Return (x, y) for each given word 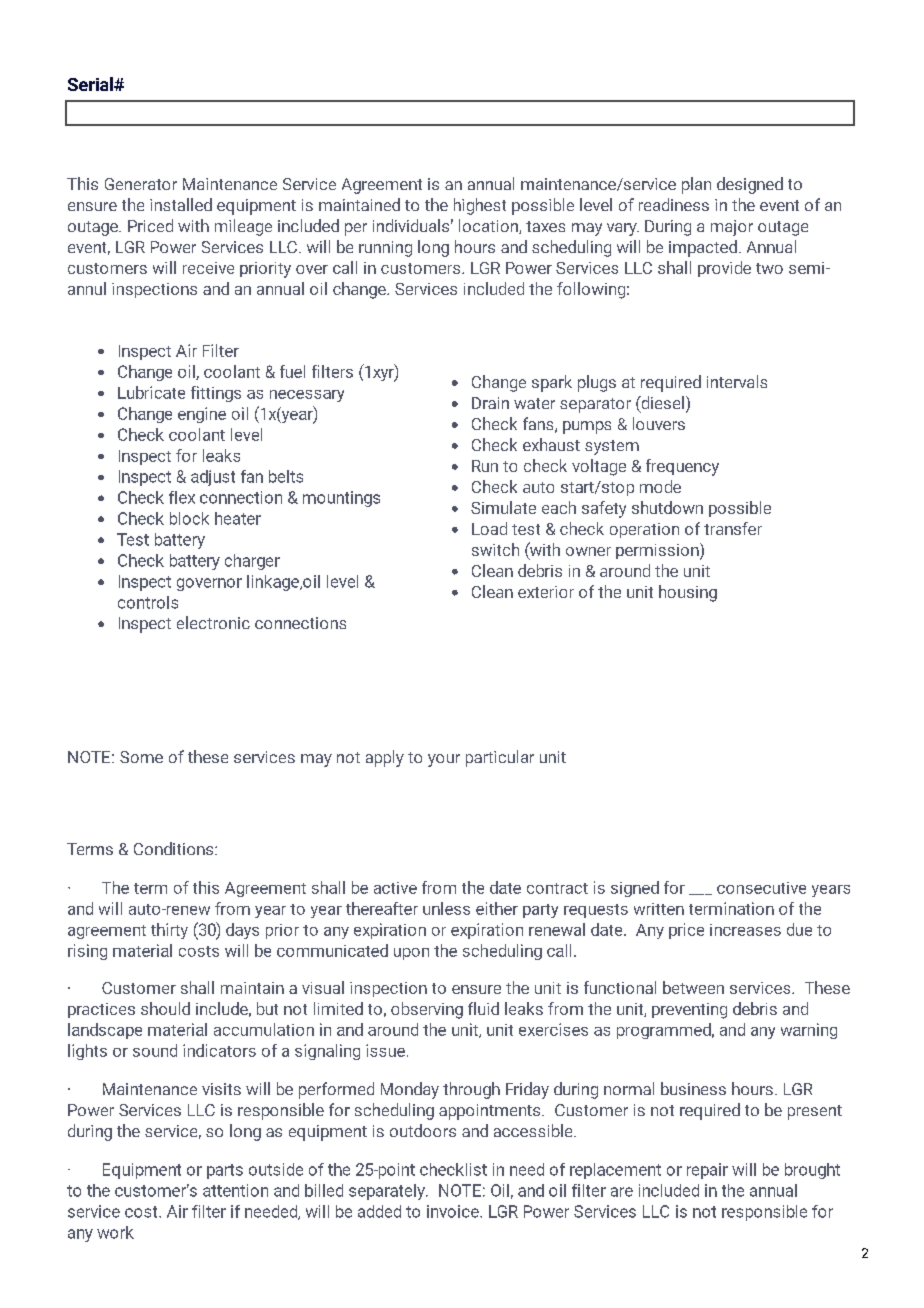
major (732, 228)
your (444, 760)
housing (688, 593)
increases (745, 930)
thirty (169, 931)
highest (480, 206)
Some (141, 757)
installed (181, 204)
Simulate (503, 507)
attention (235, 1190)
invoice (453, 1211)
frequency (682, 467)
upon (411, 954)
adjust (213, 478)
